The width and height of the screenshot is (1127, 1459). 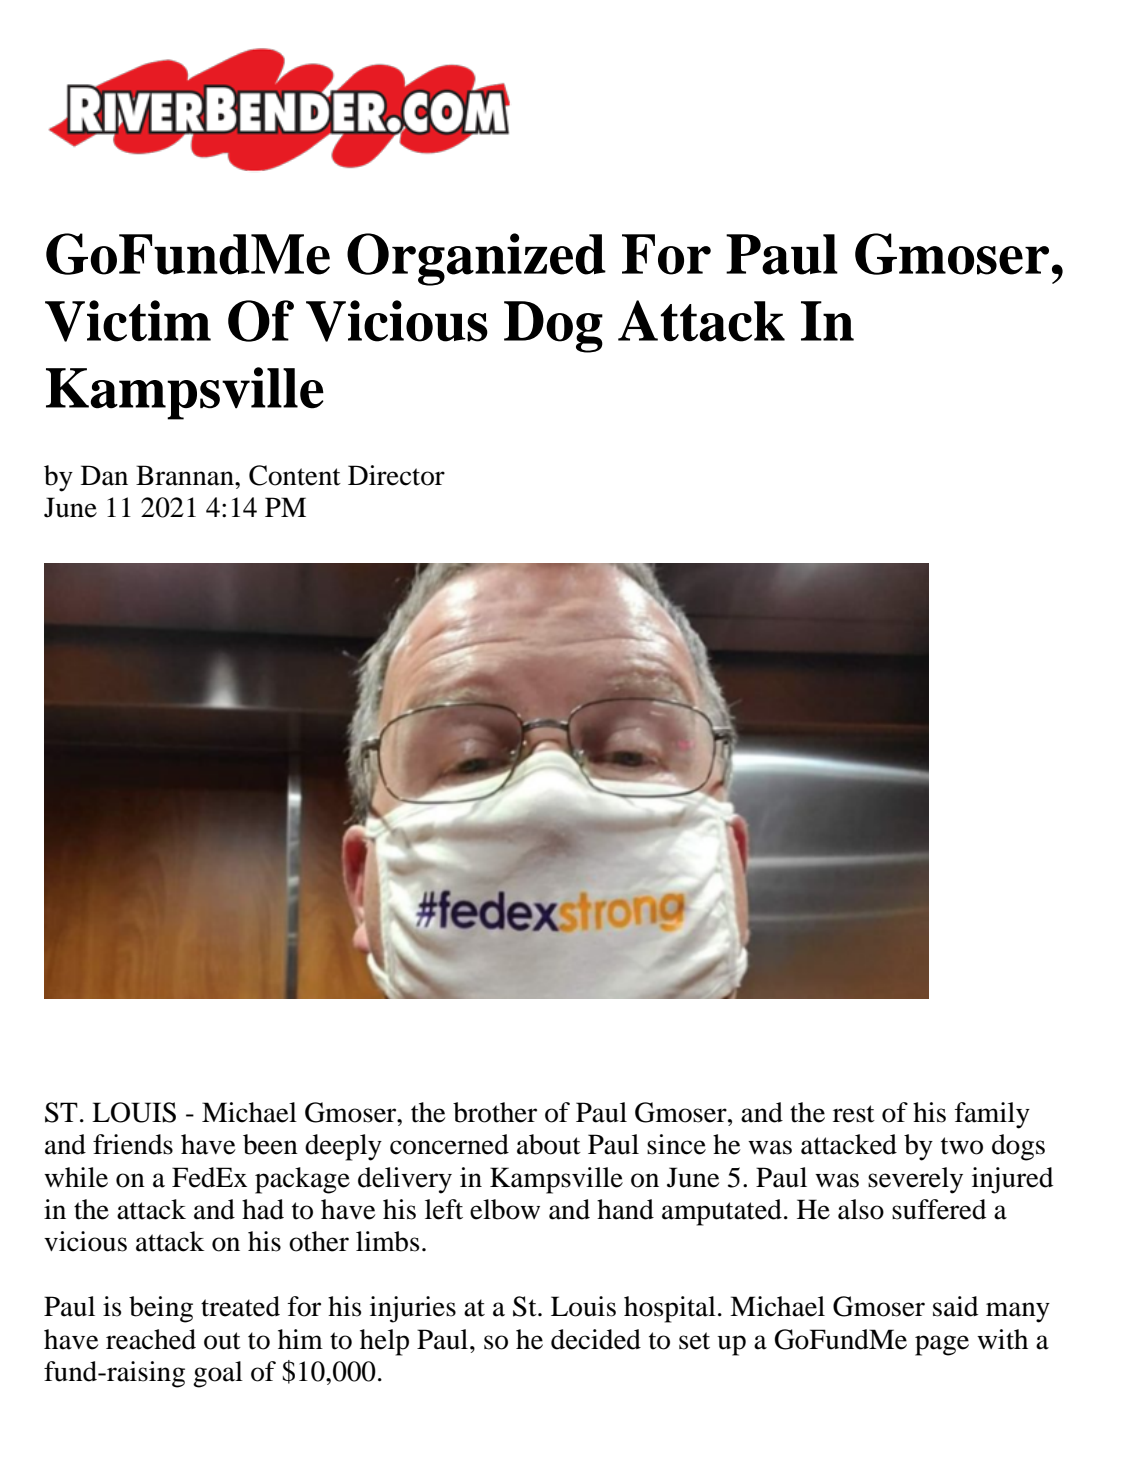 What do you see at coordinates (270, 1144) in the screenshot?
I see `been` at bounding box center [270, 1144].
